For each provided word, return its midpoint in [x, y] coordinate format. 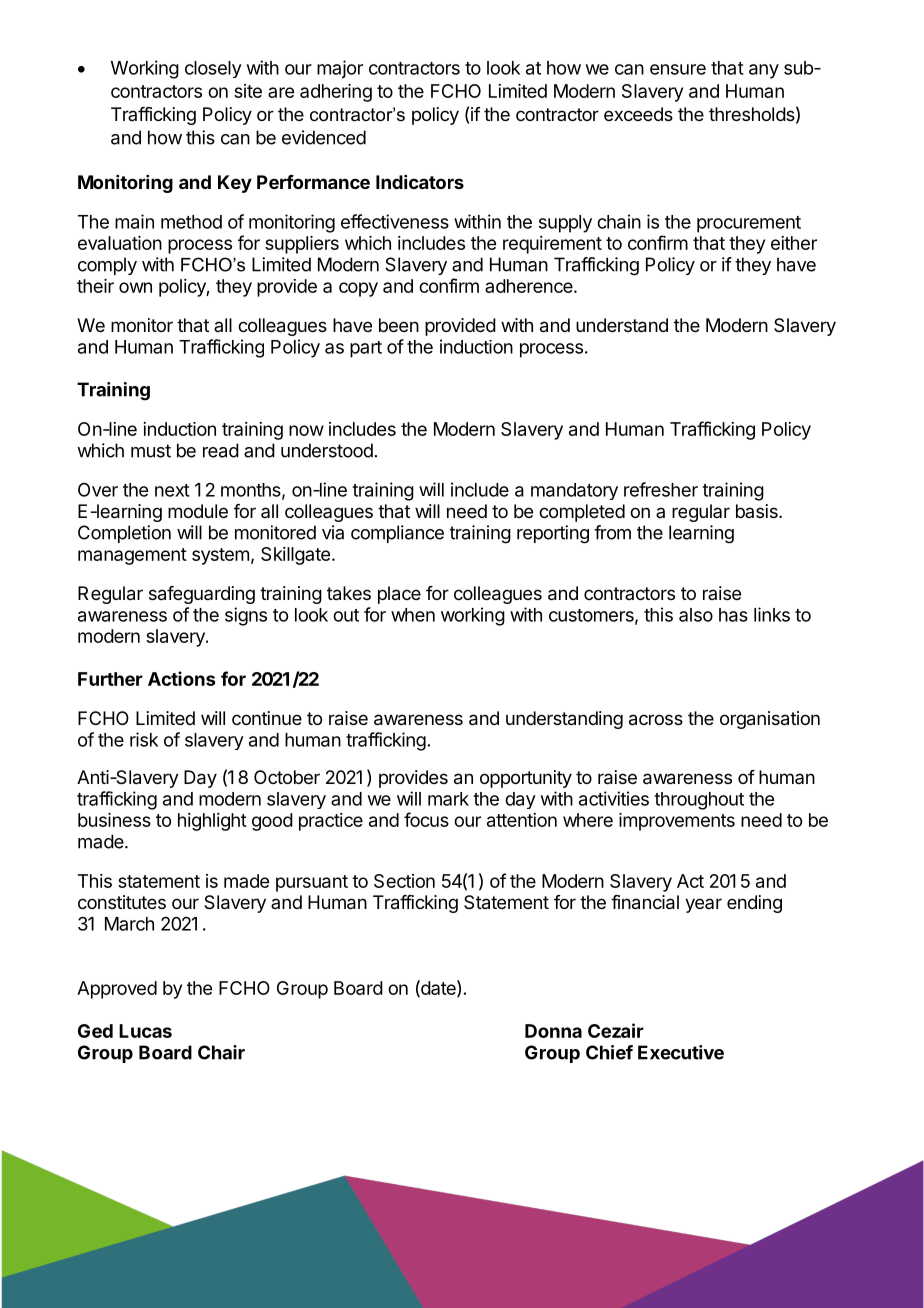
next [172, 490]
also [696, 615]
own [135, 287]
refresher [661, 489]
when [413, 615]
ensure [678, 69]
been [399, 325]
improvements [677, 822]
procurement [749, 224]
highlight [212, 822]
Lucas [145, 1031]
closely [213, 69]
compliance [397, 534]
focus [426, 819]
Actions [182, 678]
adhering [336, 93]
